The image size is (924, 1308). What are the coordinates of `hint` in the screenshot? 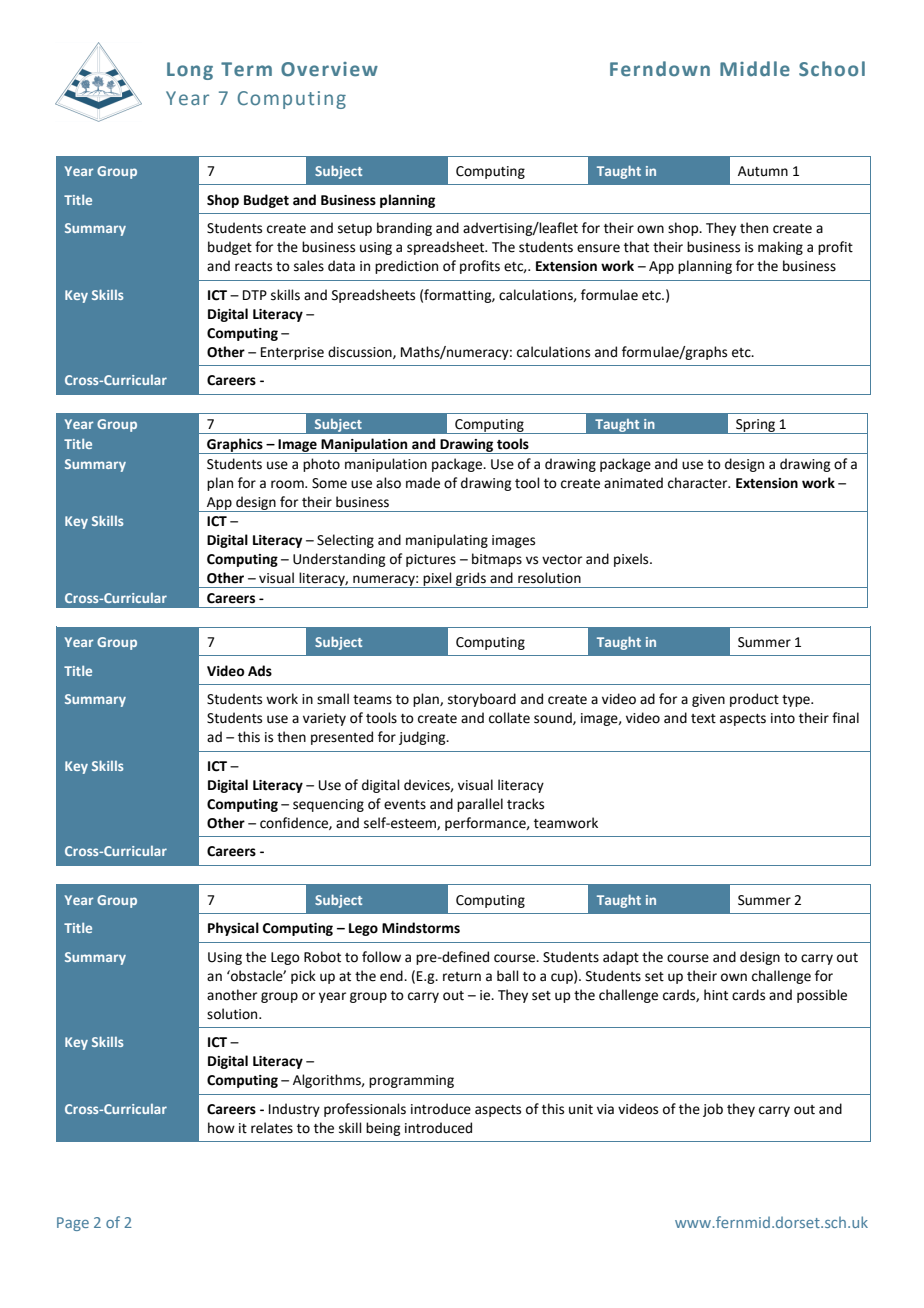 It's located at (716, 995).
